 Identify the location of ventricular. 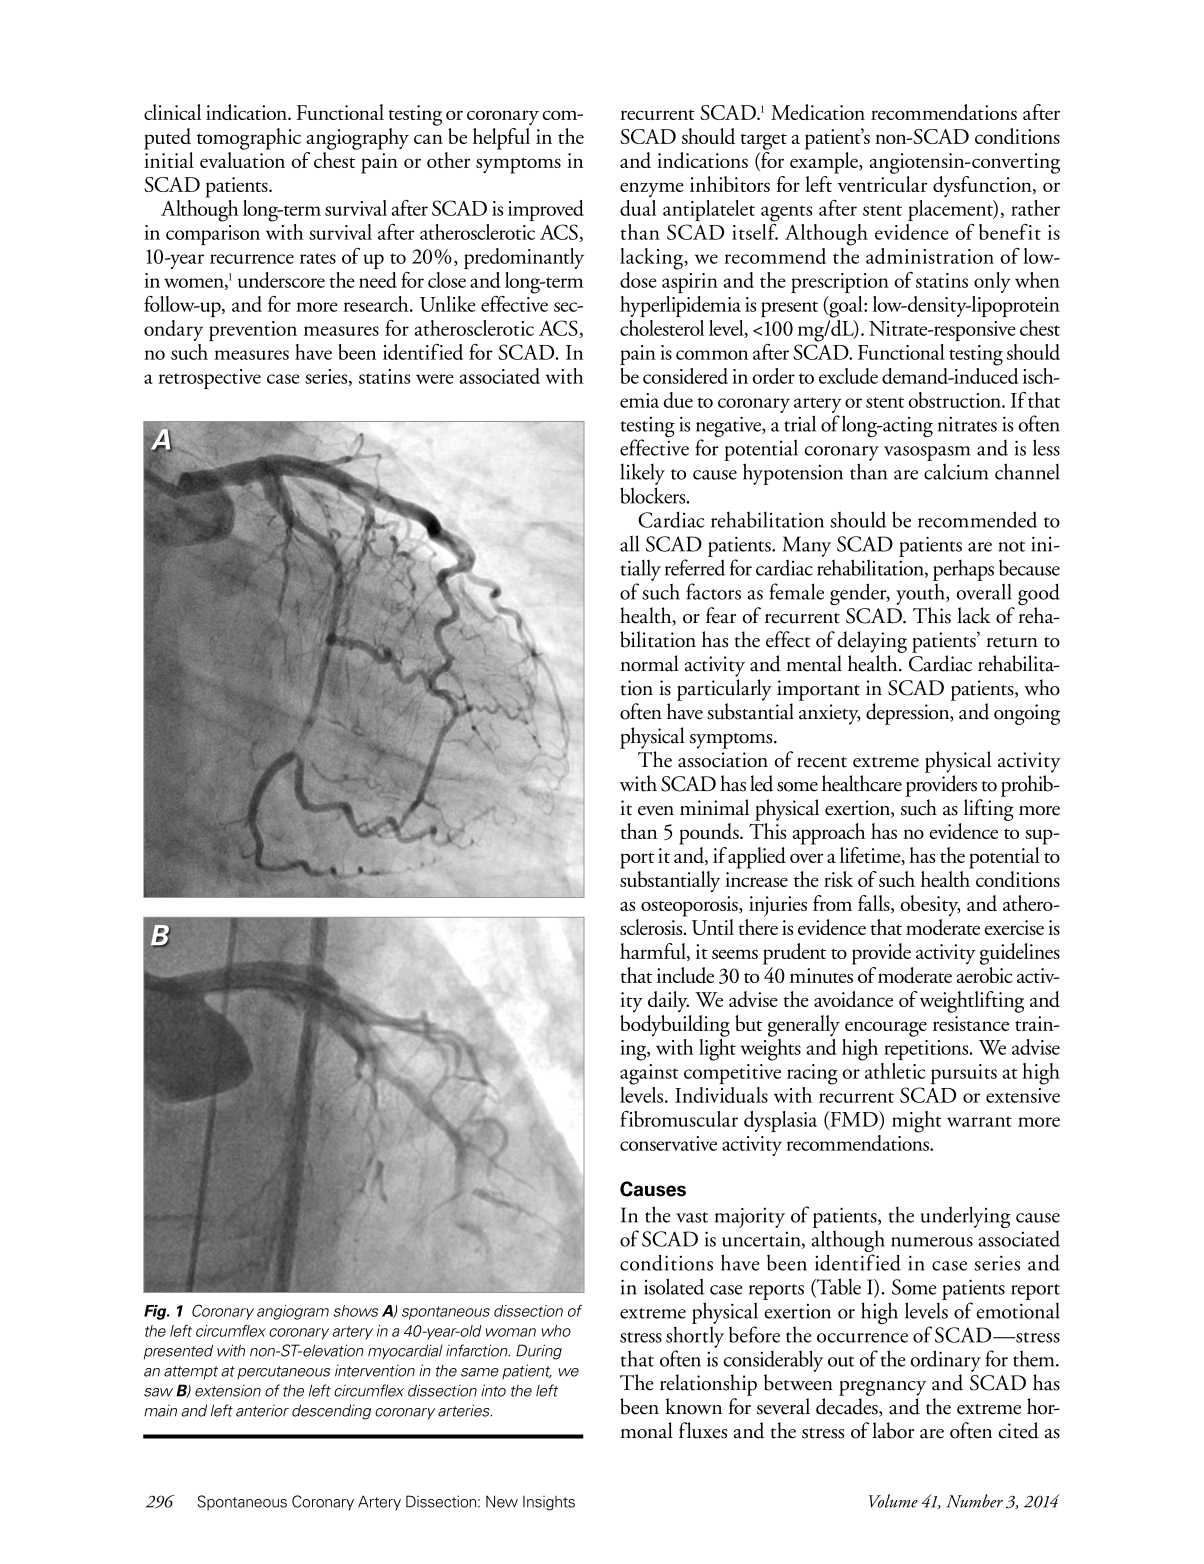
(882, 184).
